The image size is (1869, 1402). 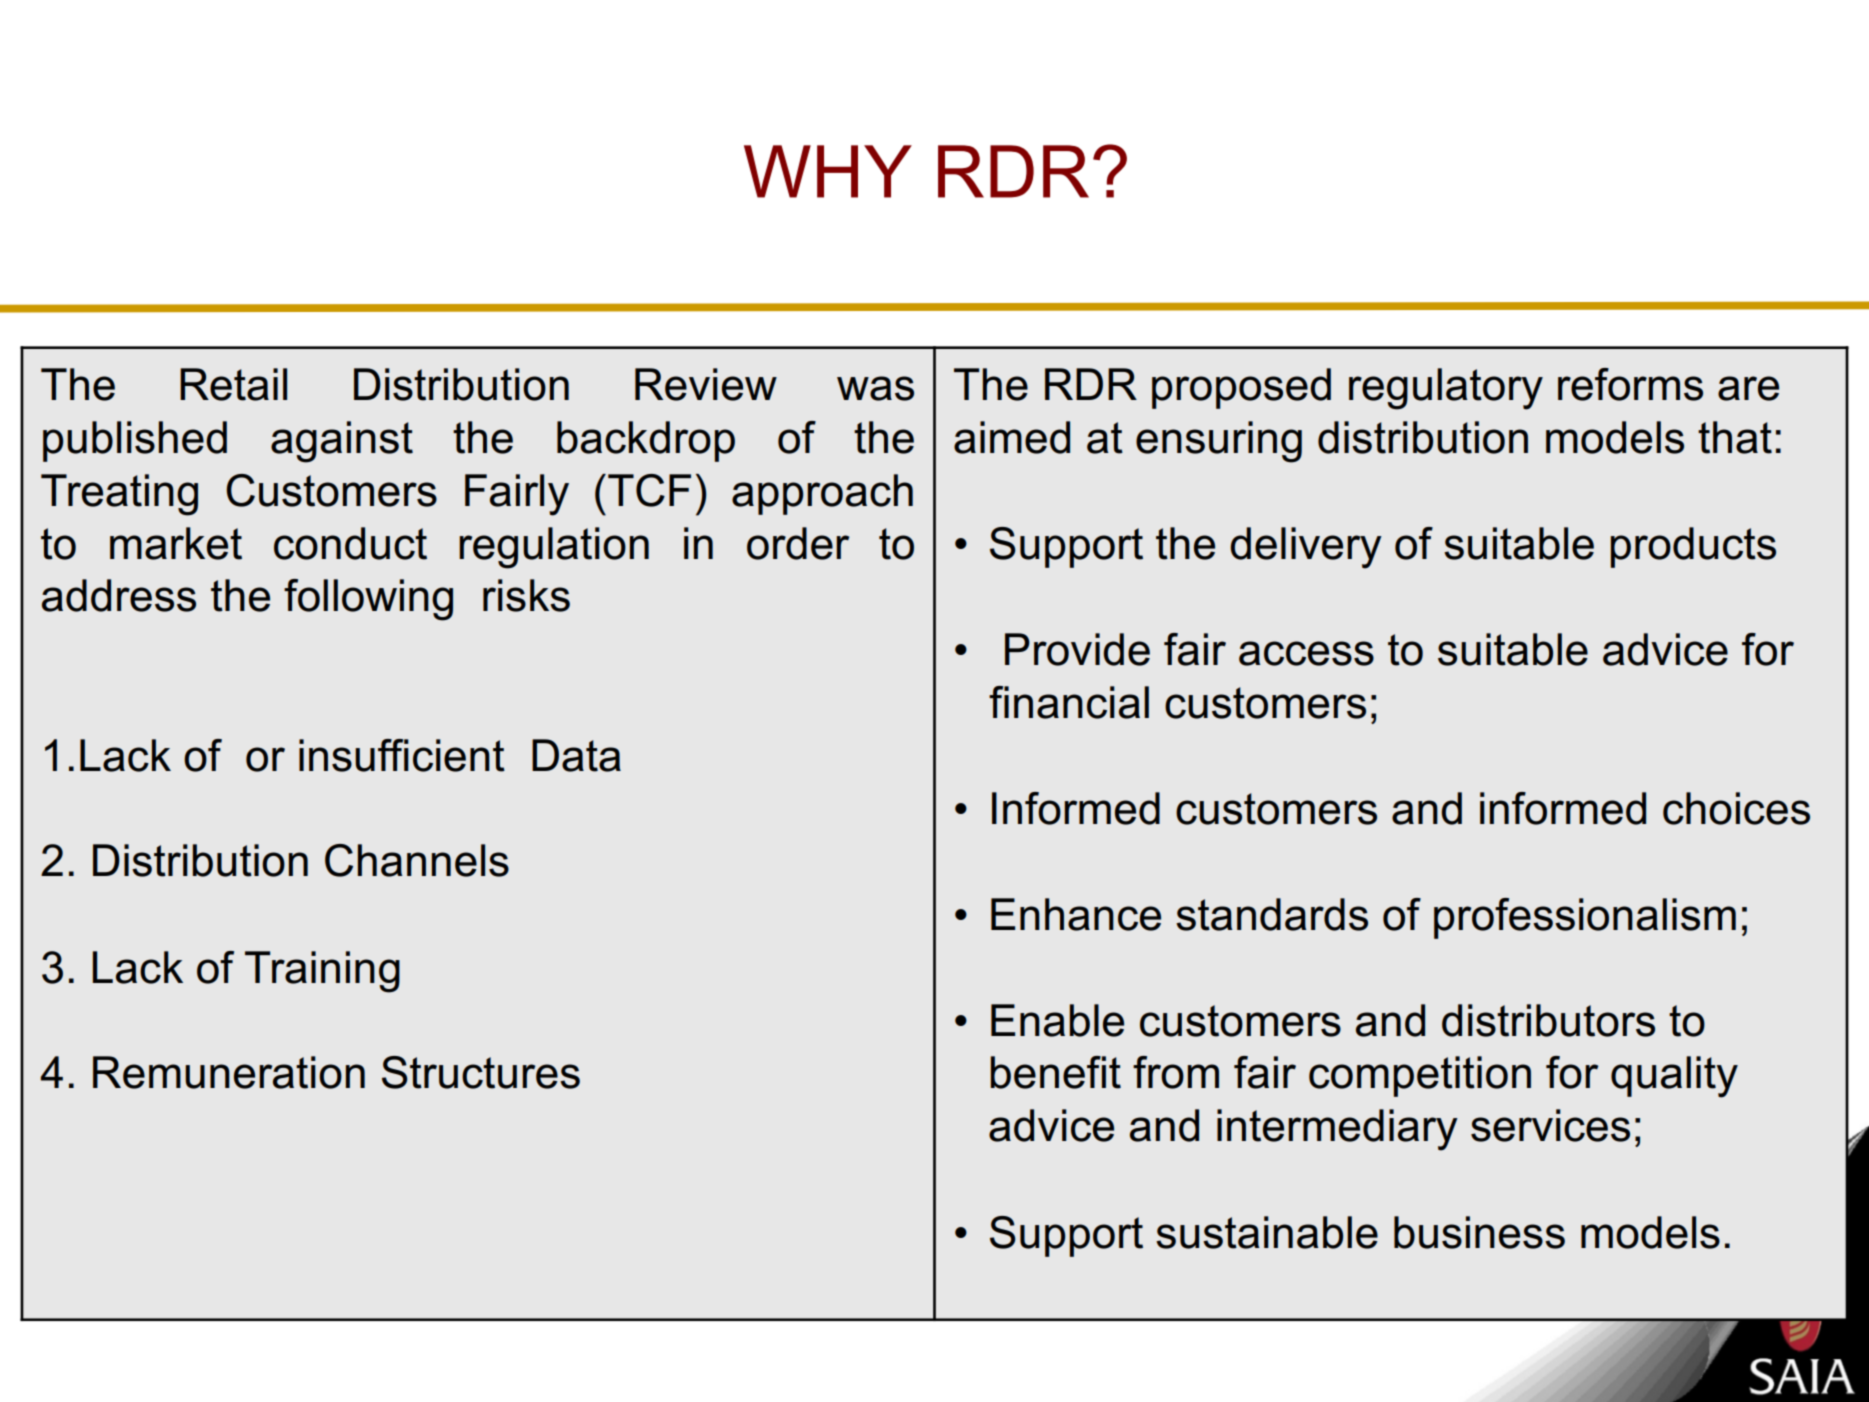 I want to click on order, so click(x=798, y=543).
